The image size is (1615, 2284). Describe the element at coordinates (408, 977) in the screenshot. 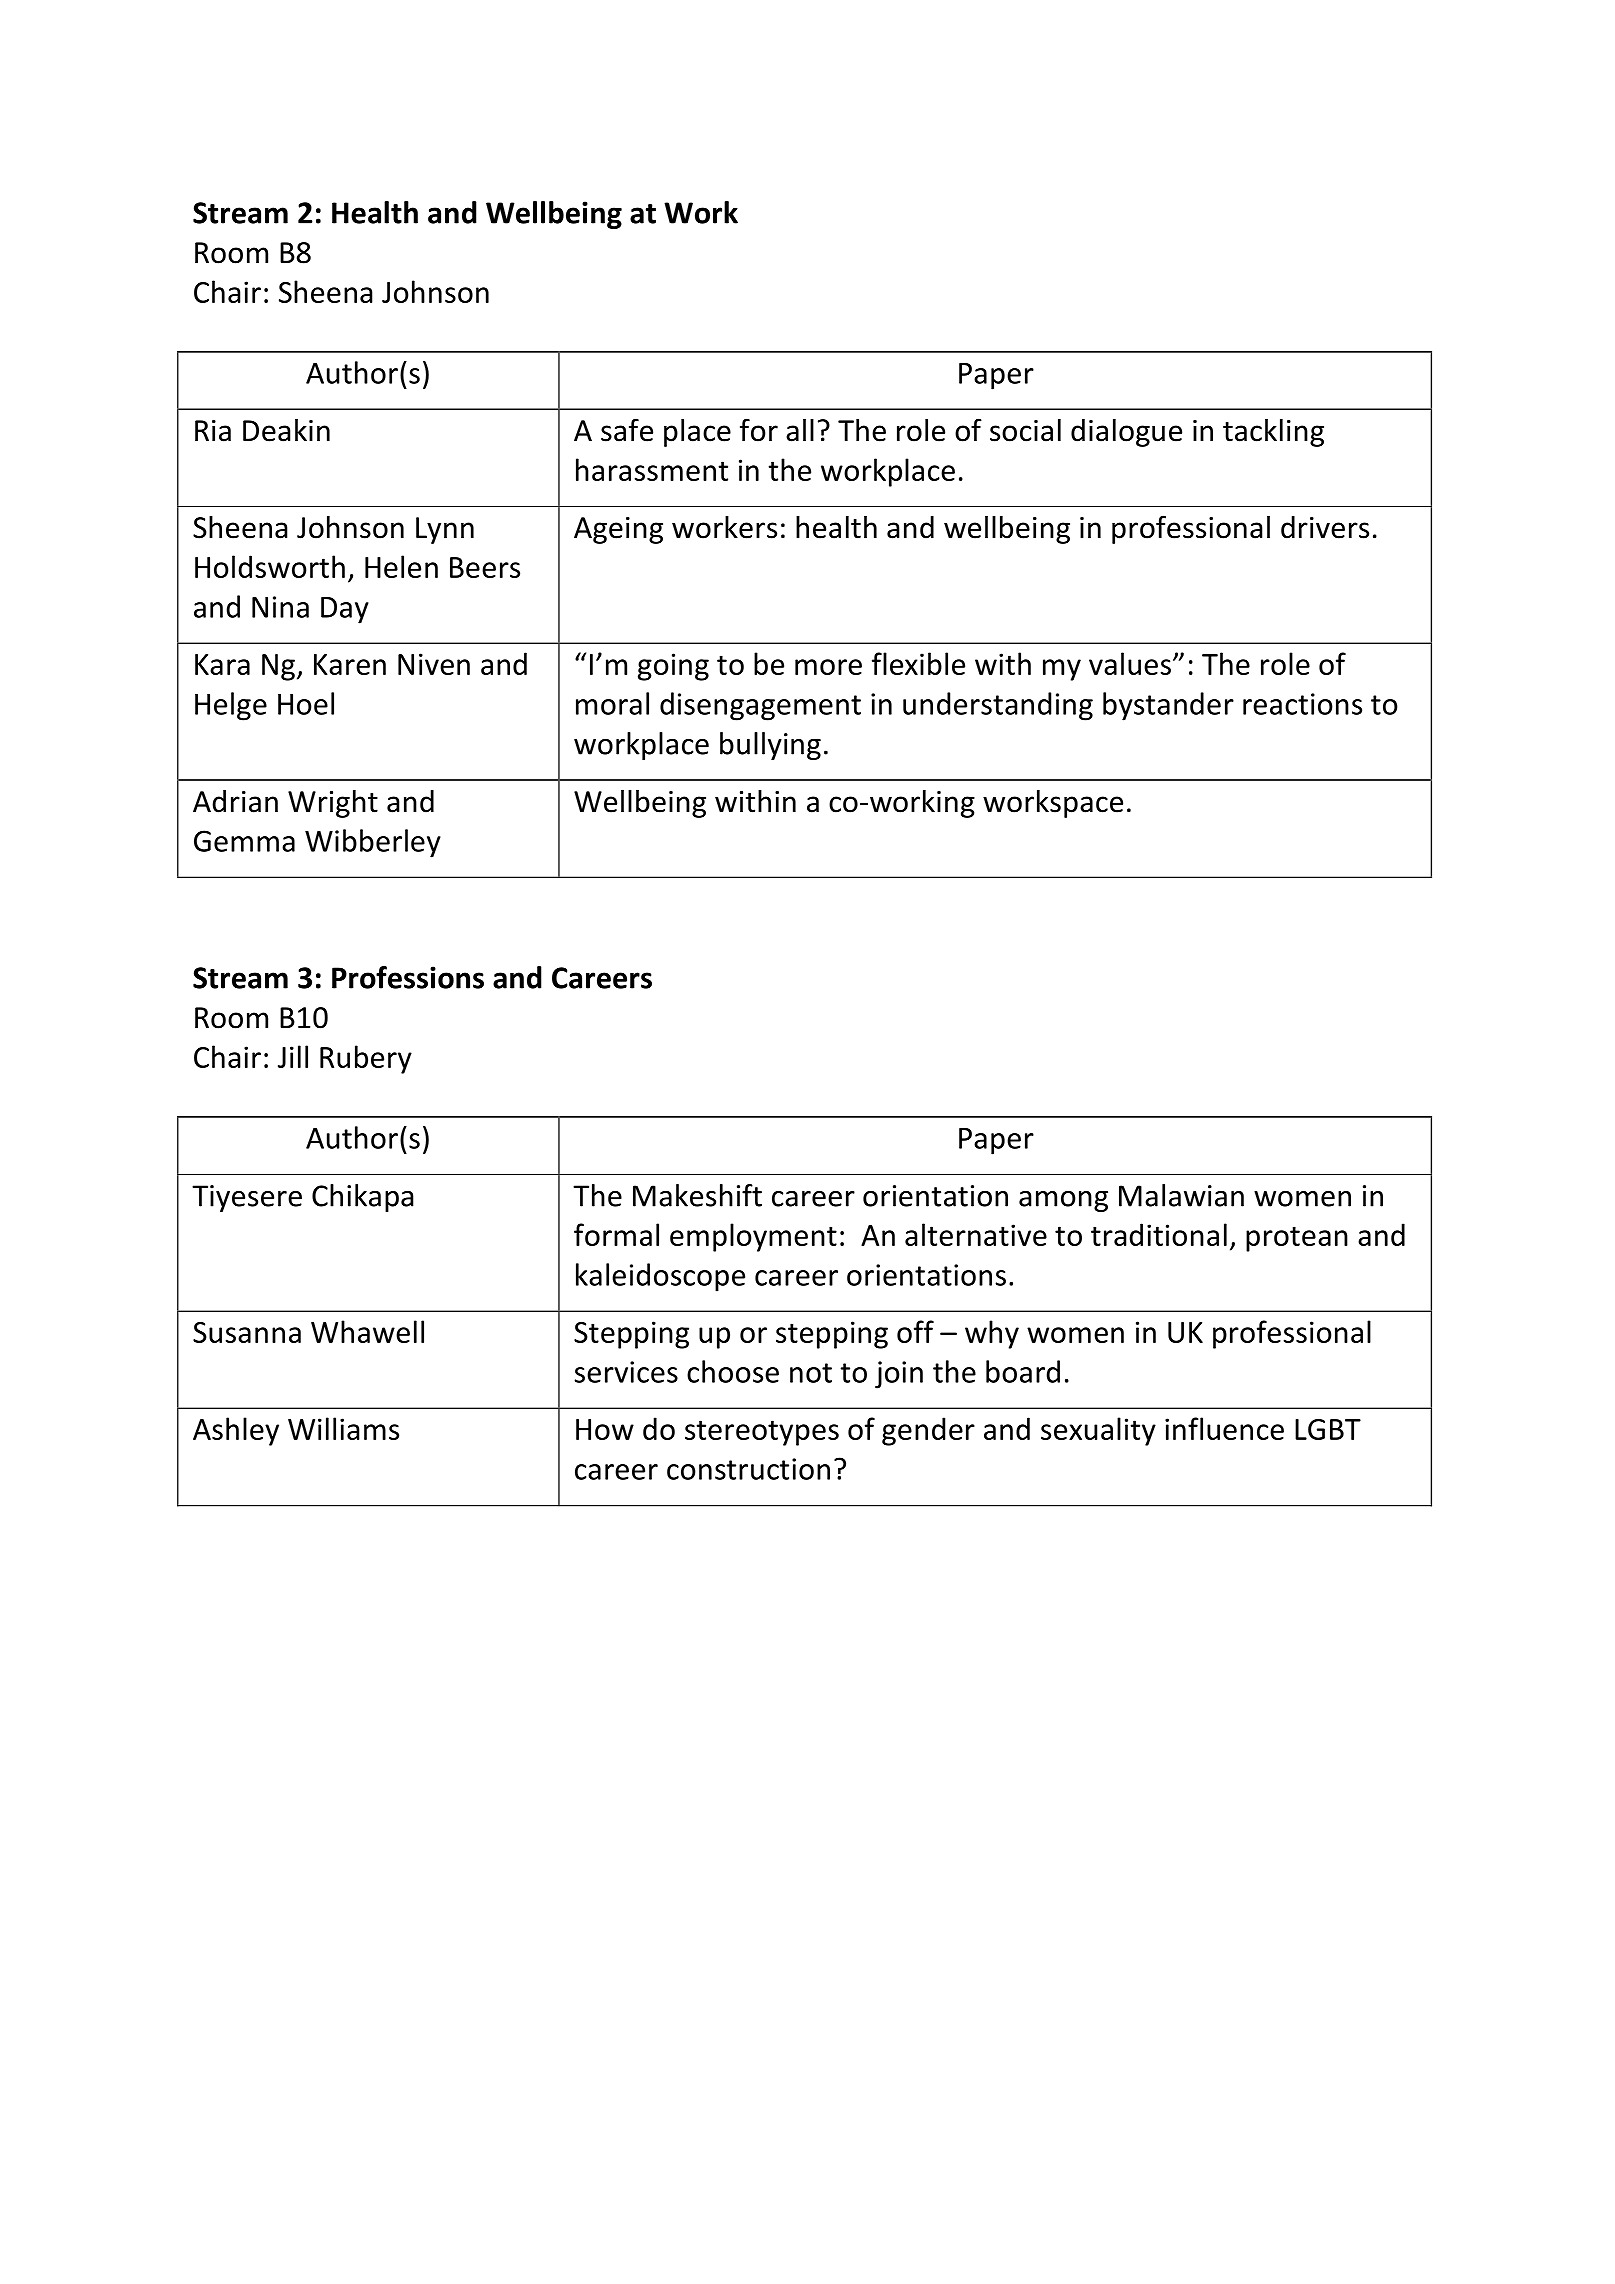

I see `Professions` at that location.
